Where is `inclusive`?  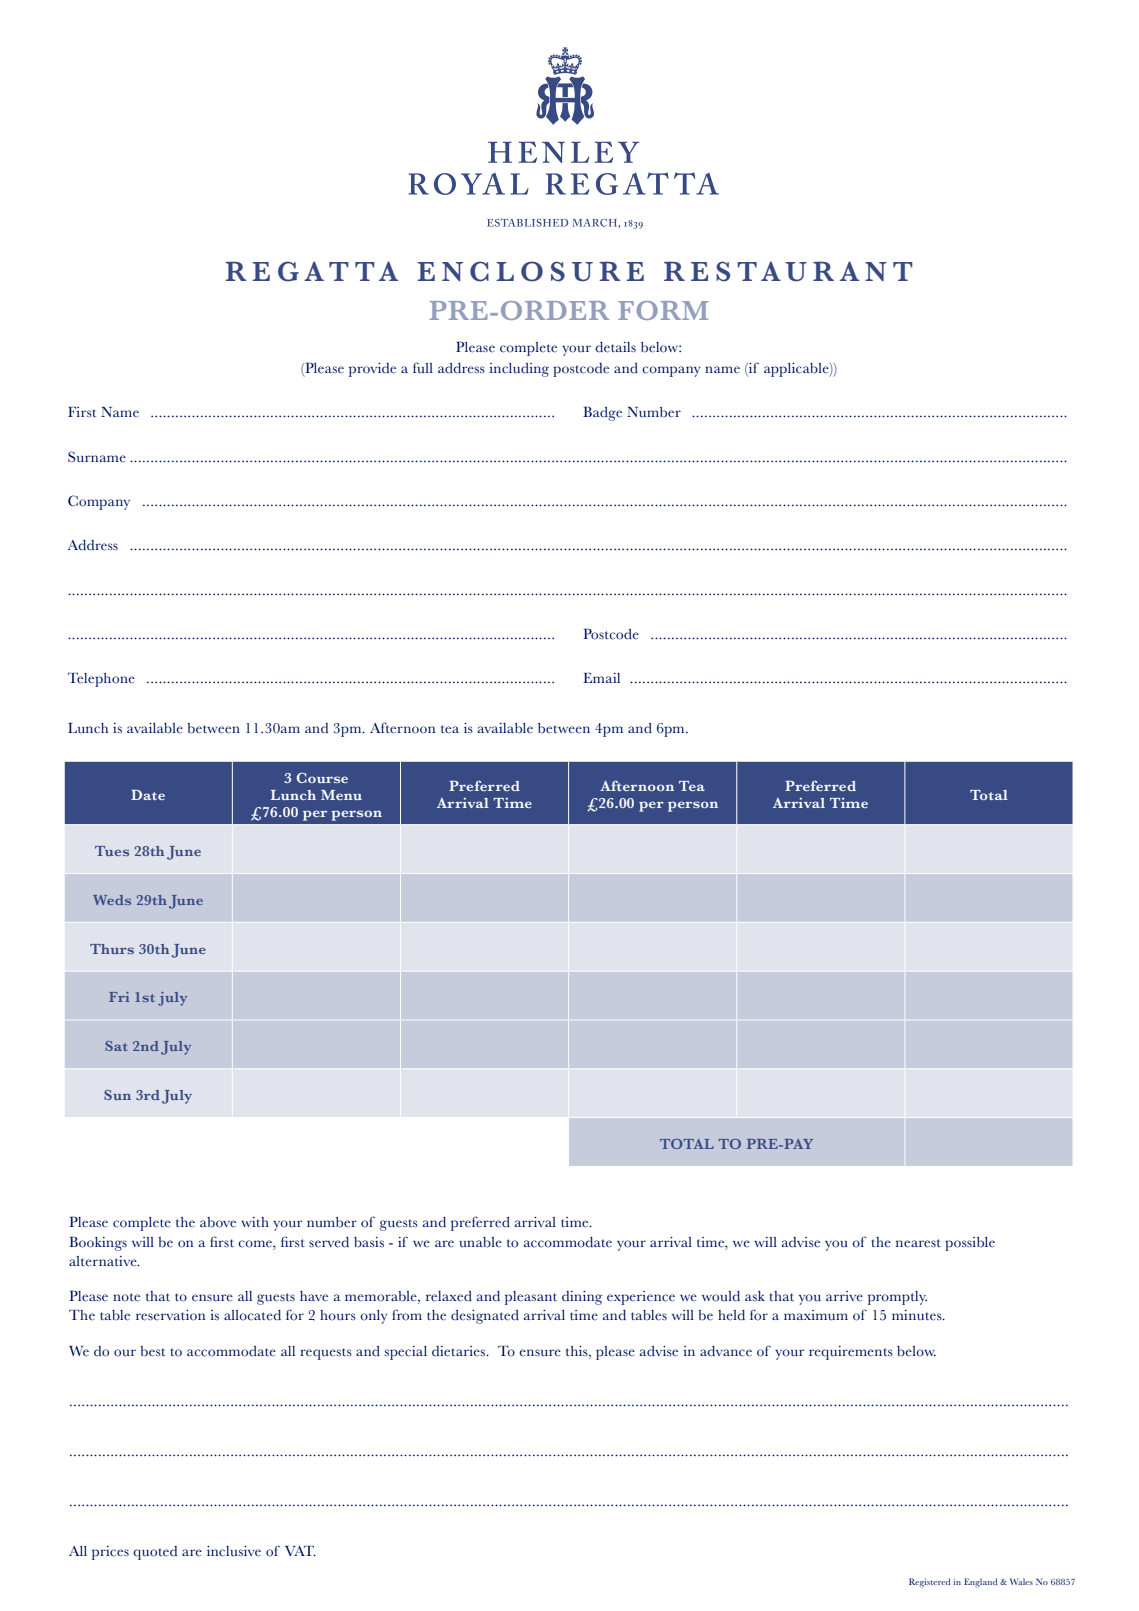
inclusive is located at coordinates (234, 1551).
